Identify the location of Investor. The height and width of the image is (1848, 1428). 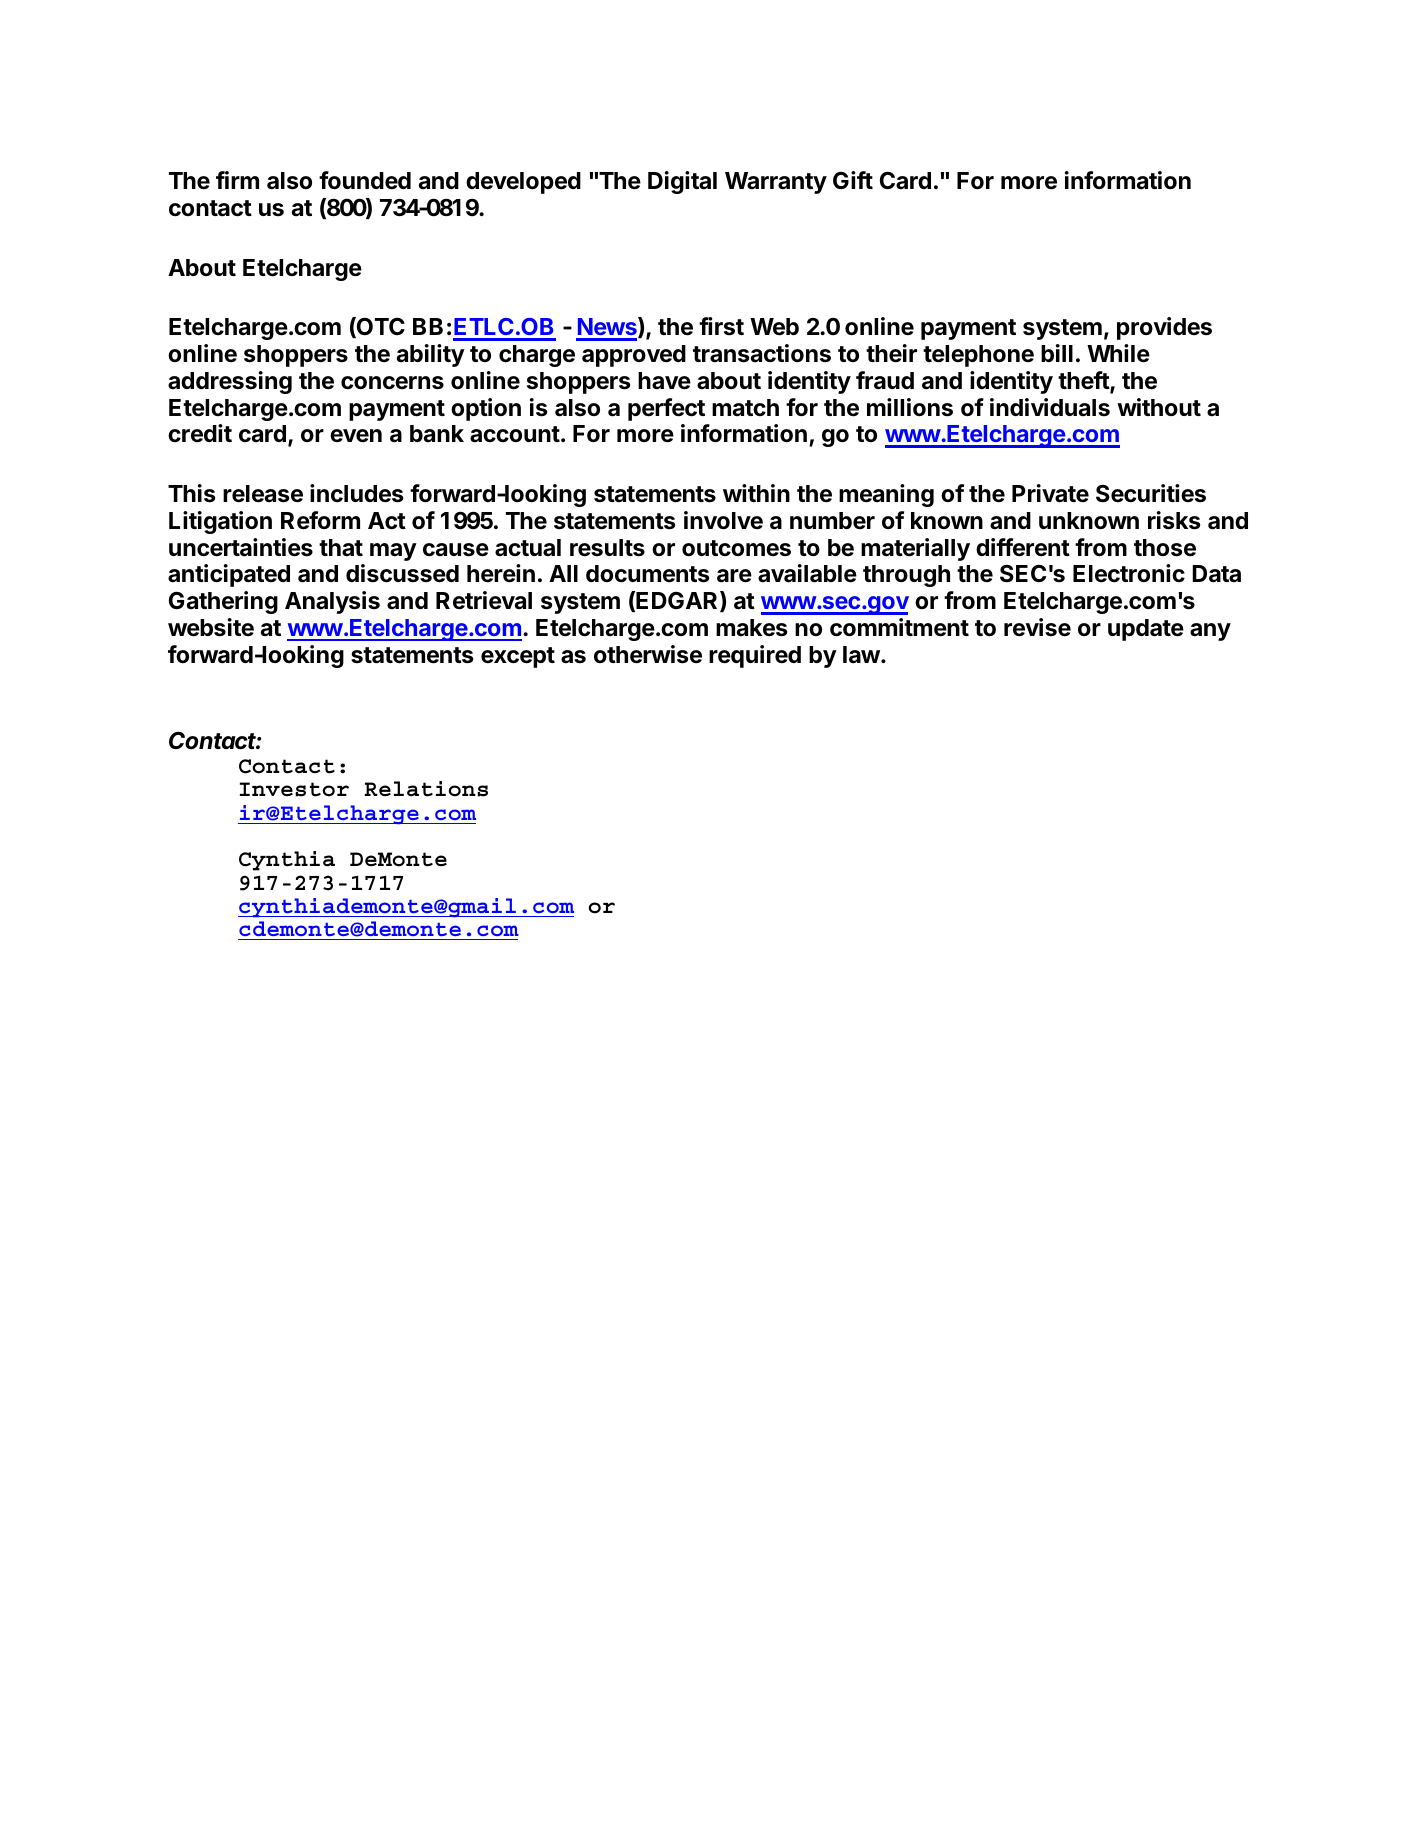
(294, 789).
